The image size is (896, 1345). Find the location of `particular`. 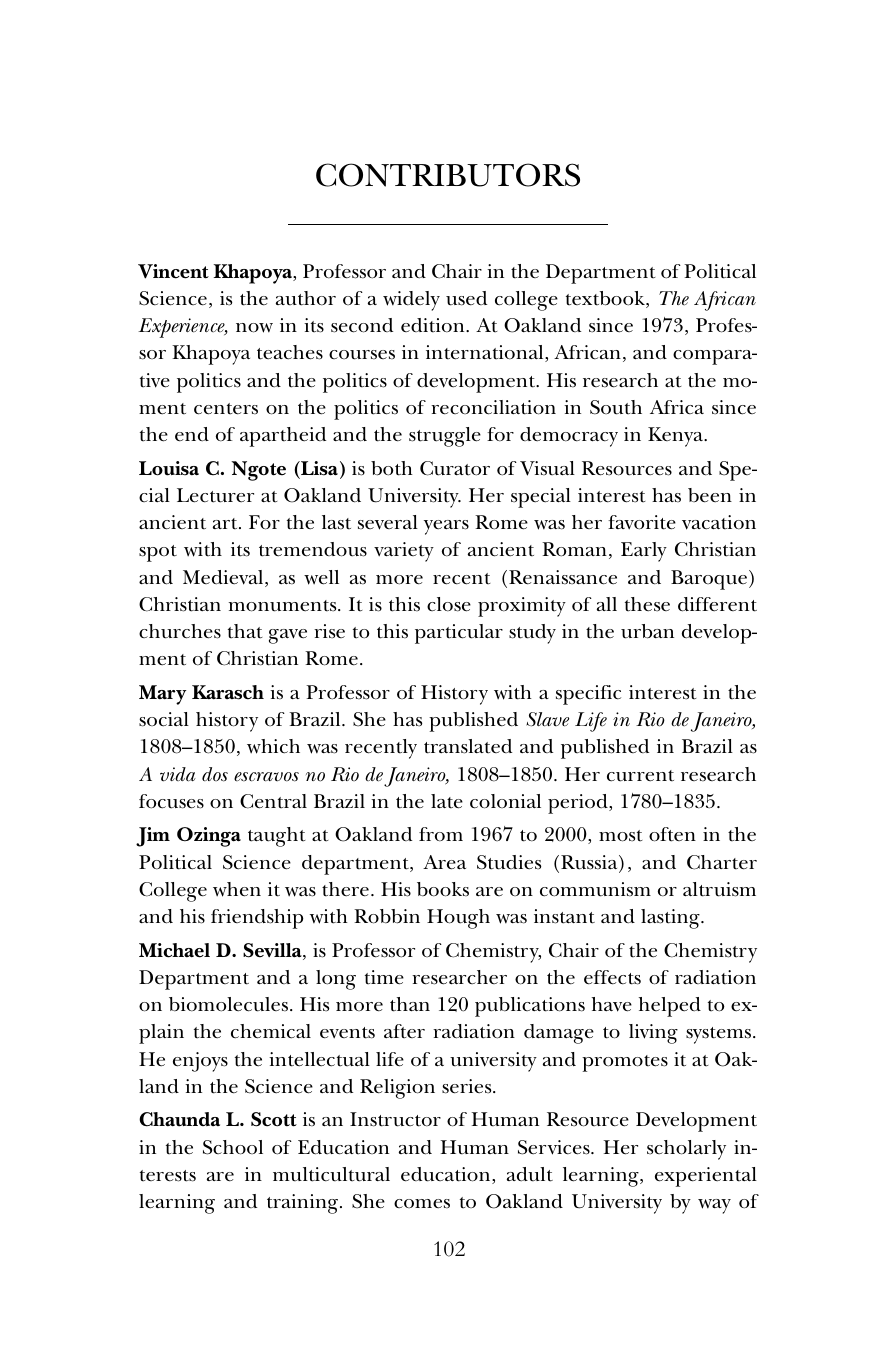

particular is located at coordinates (459, 634).
